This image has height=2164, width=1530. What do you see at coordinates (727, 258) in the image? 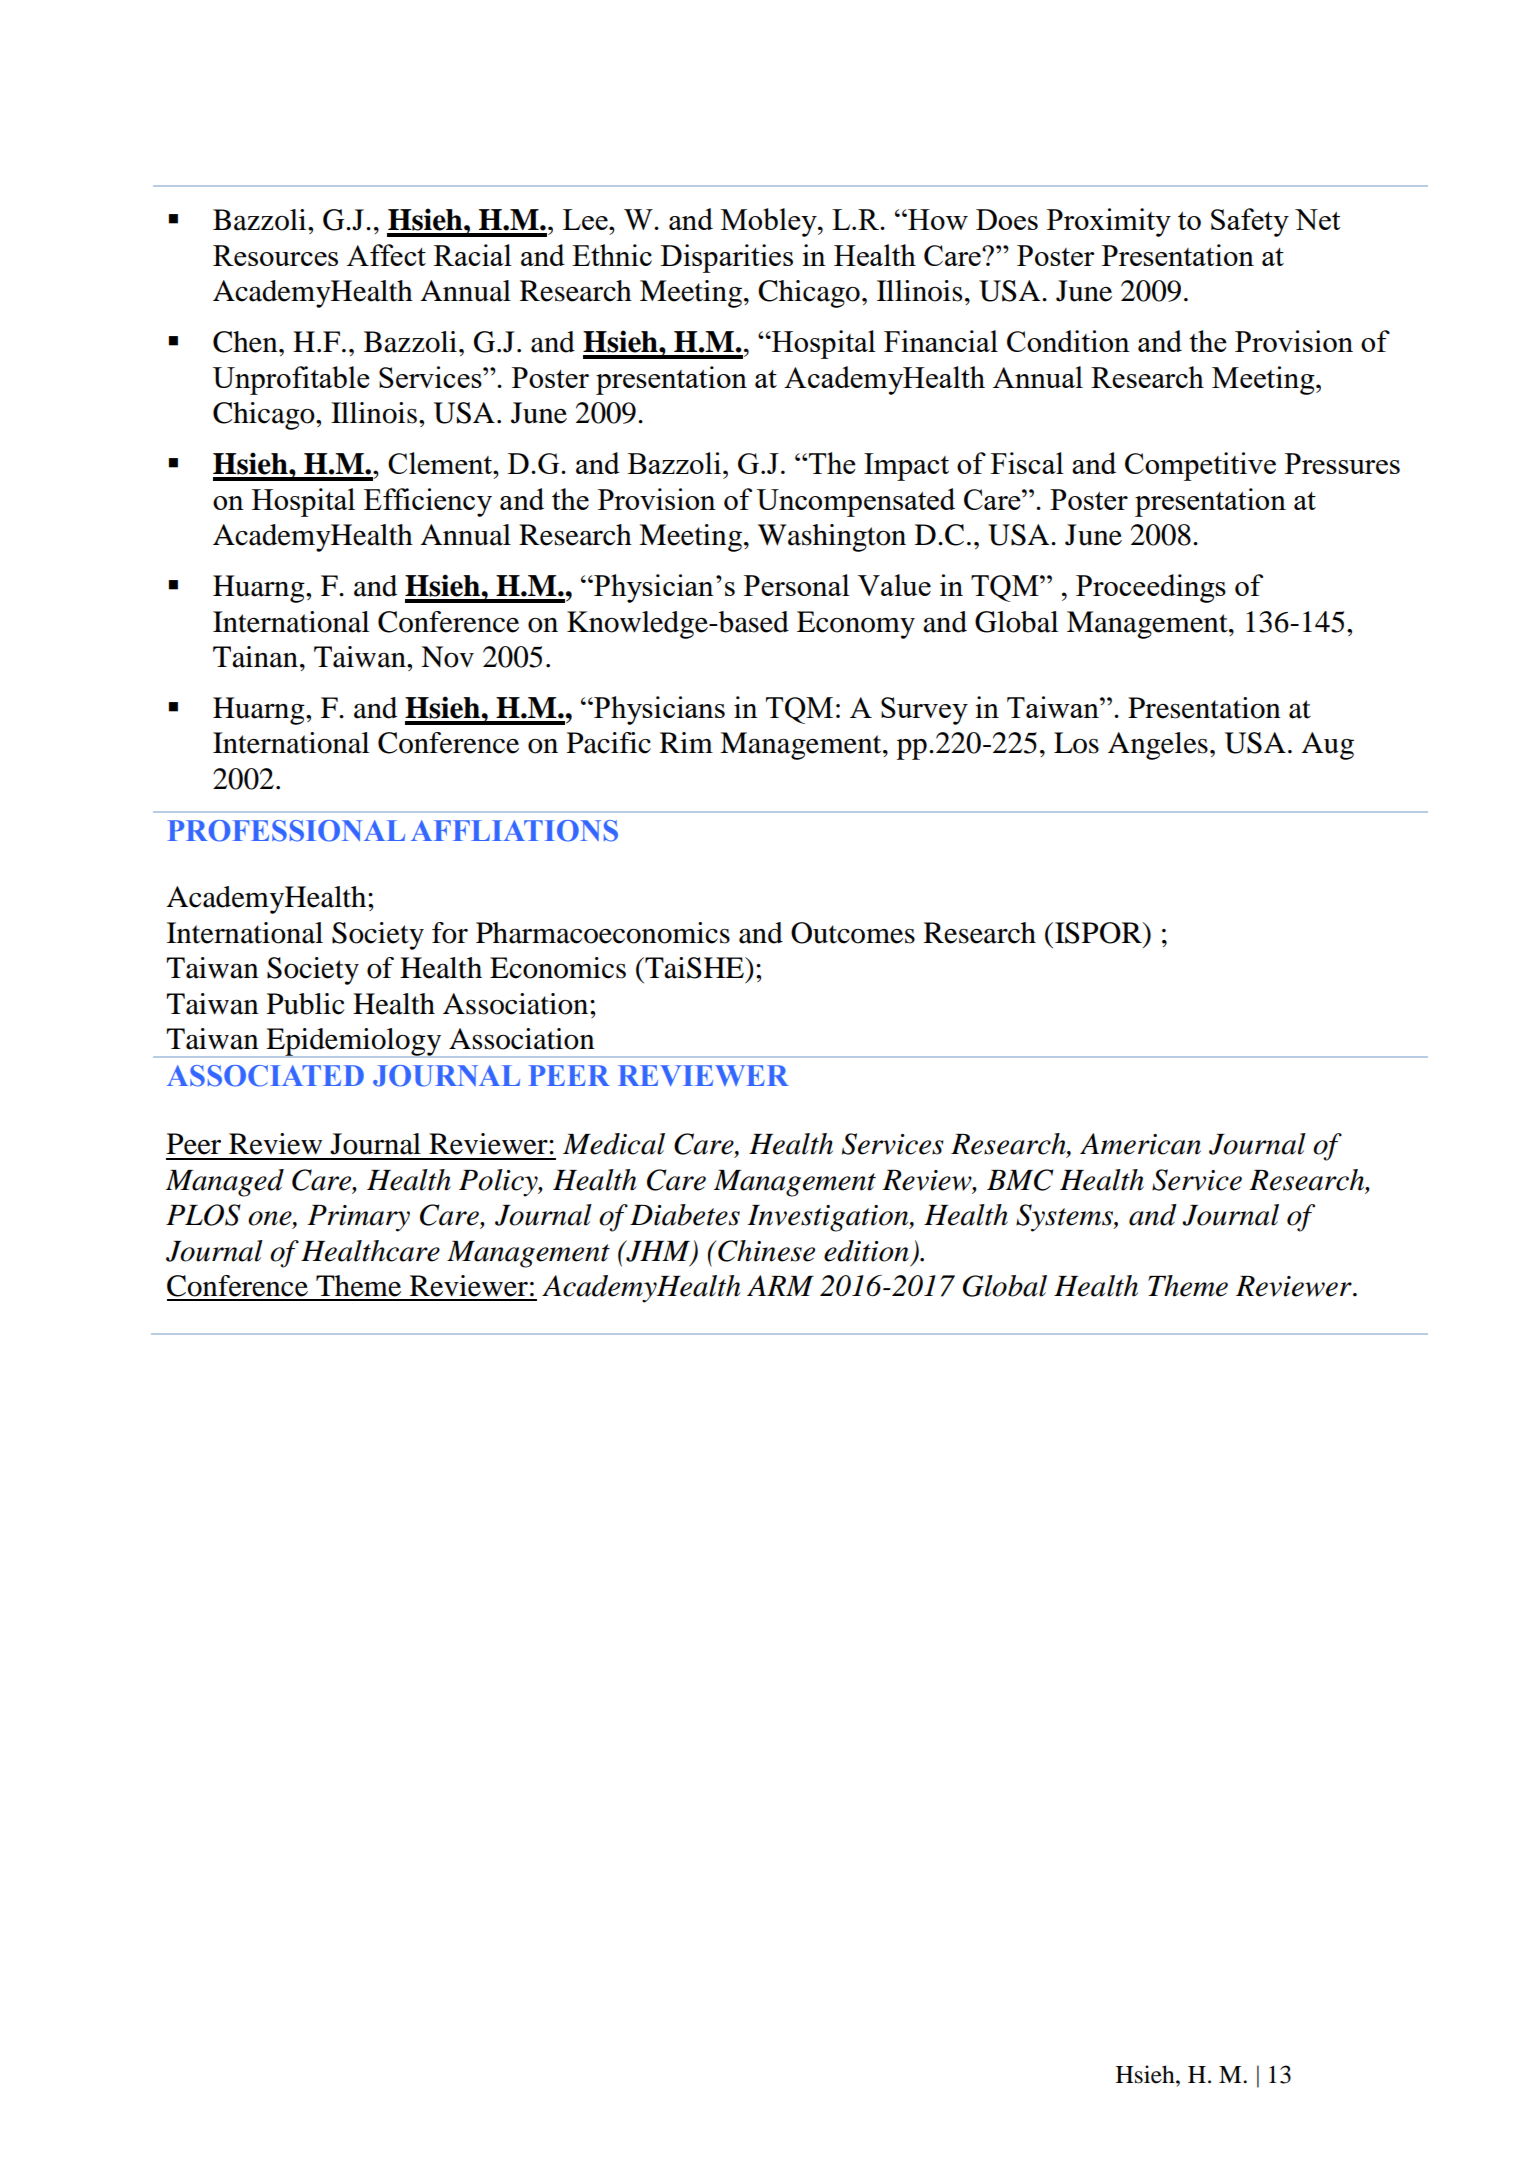
I see `Disparities` at bounding box center [727, 258].
